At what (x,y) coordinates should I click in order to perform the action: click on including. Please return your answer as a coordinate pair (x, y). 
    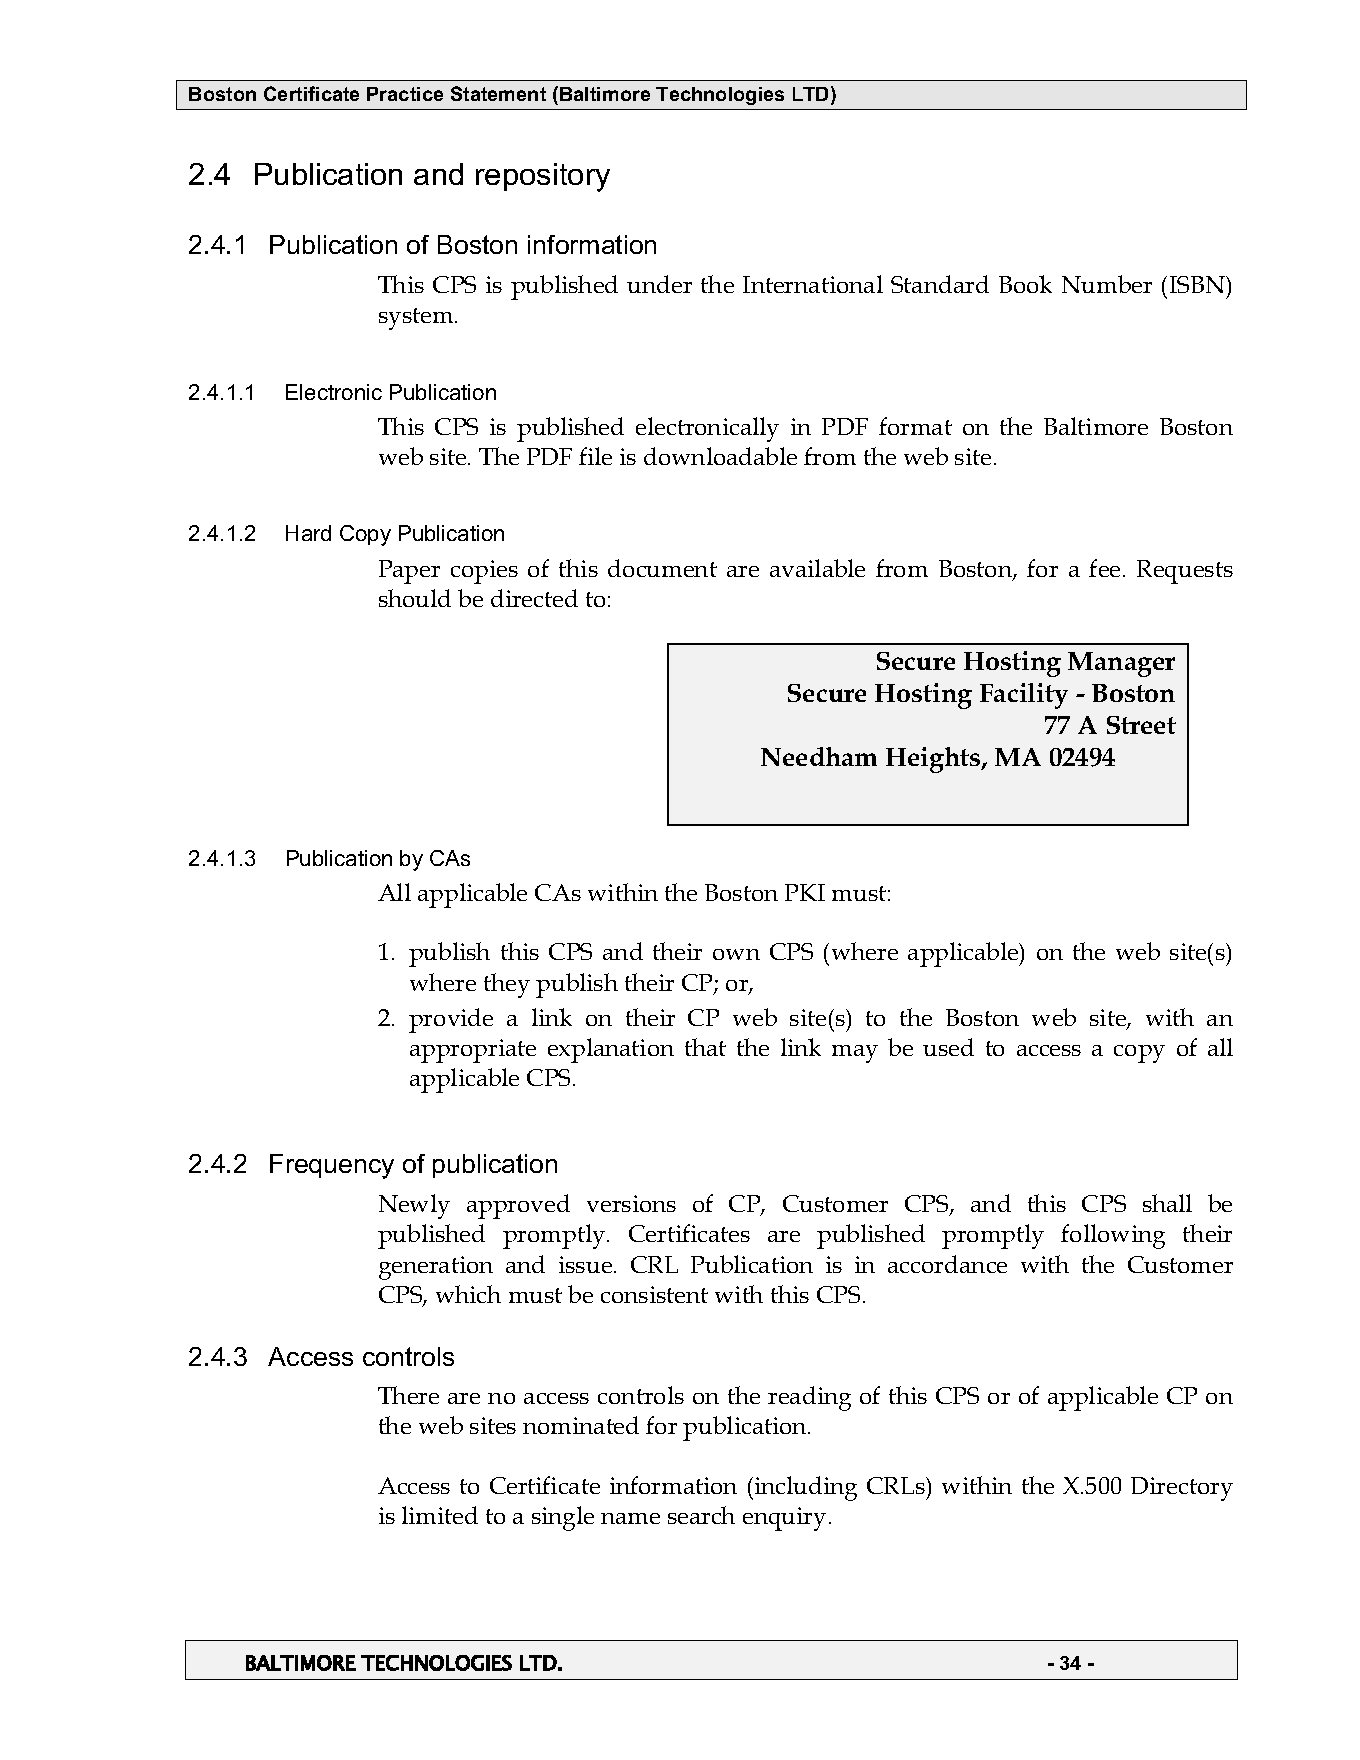
    Looking at the image, I should click on (806, 1488).
